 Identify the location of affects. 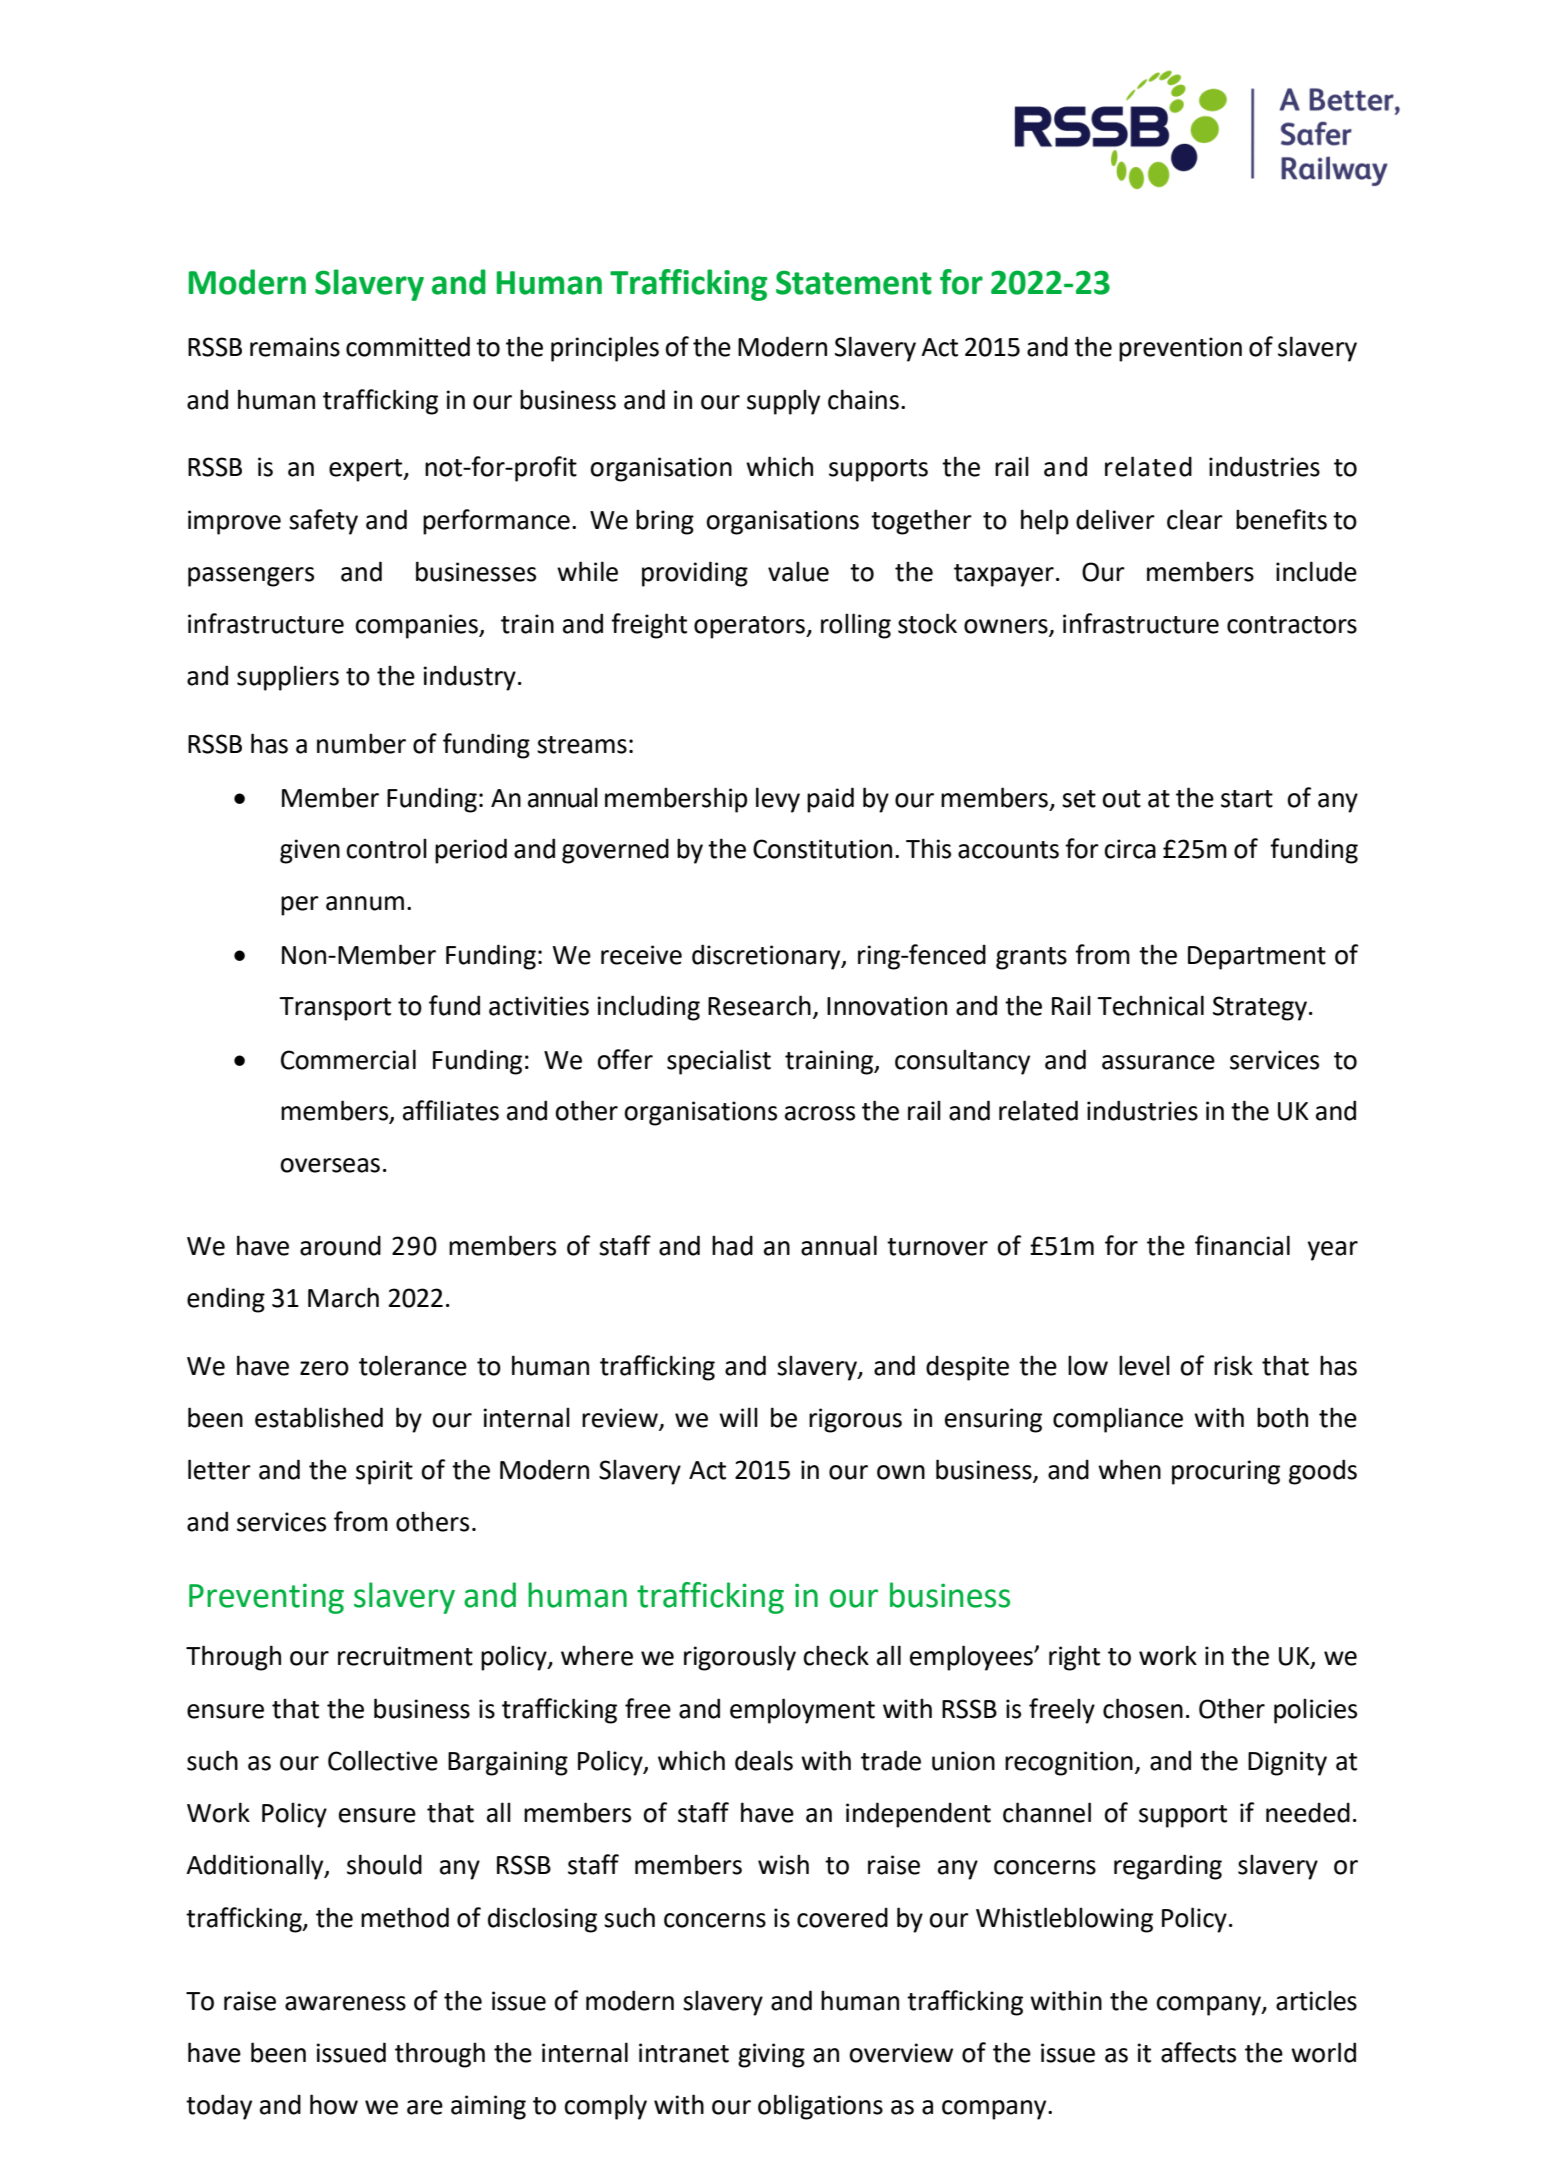
(1198, 2052).
